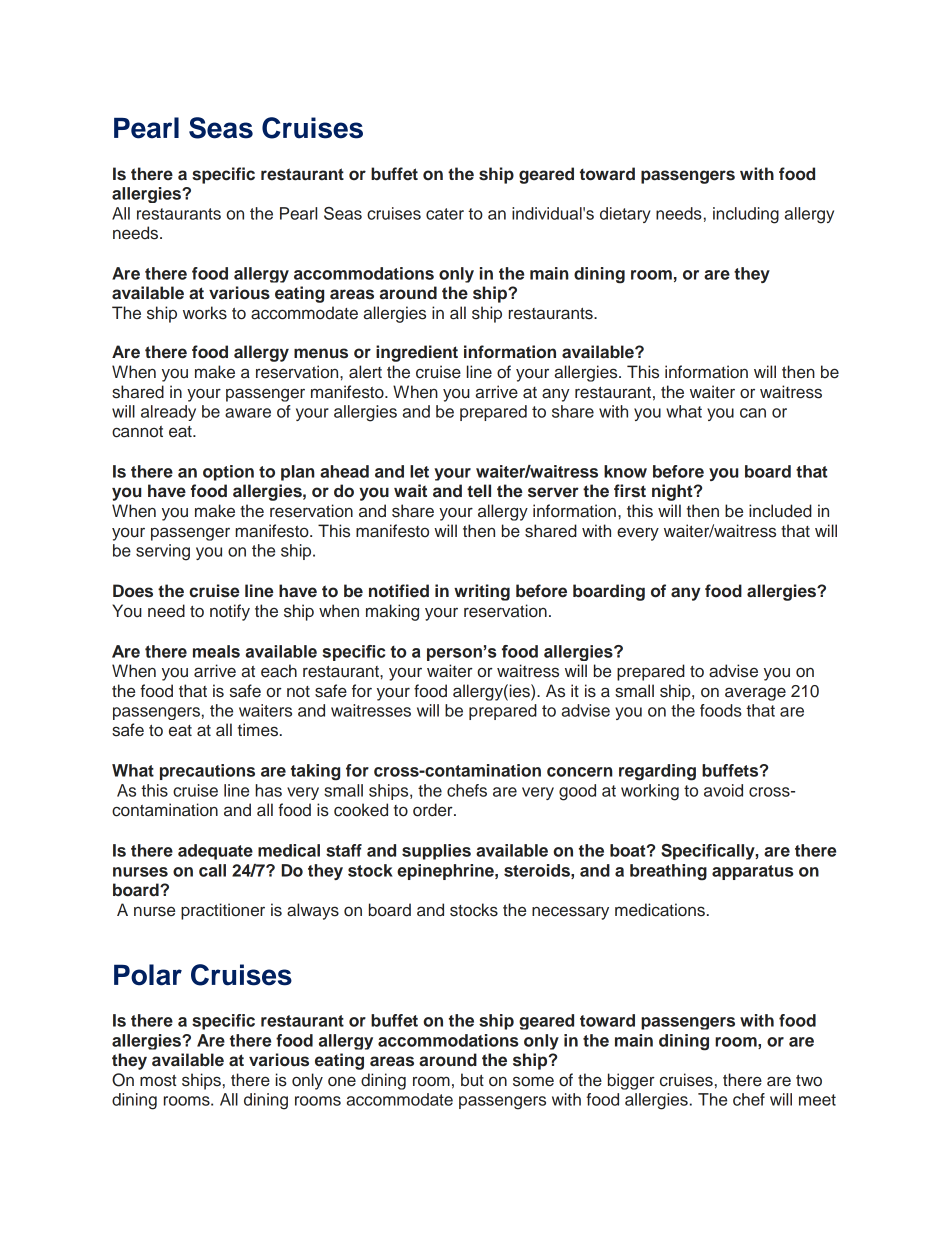  I want to click on option, so click(228, 473).
